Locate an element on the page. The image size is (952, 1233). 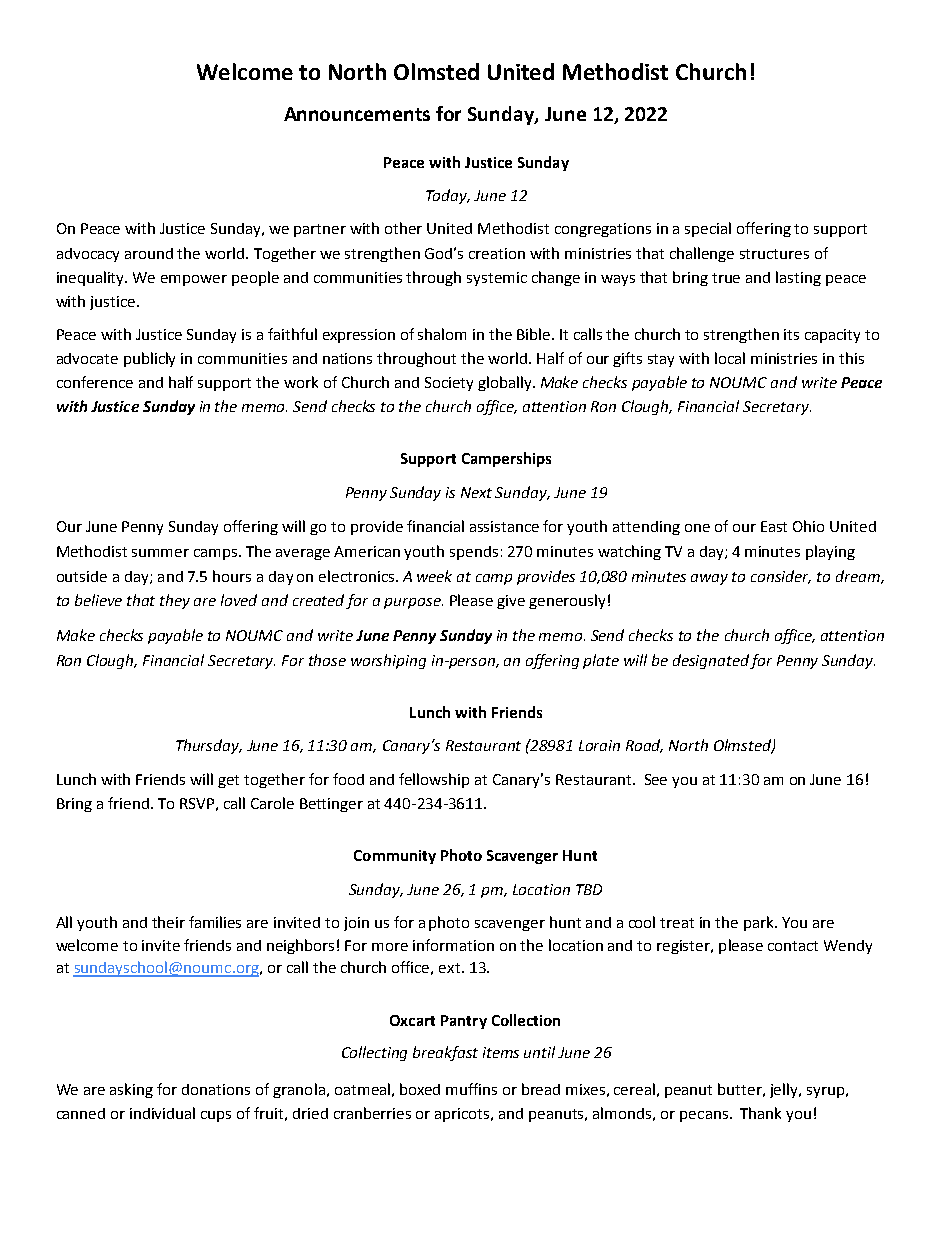
publicly is located at coordinates (149, 359).
